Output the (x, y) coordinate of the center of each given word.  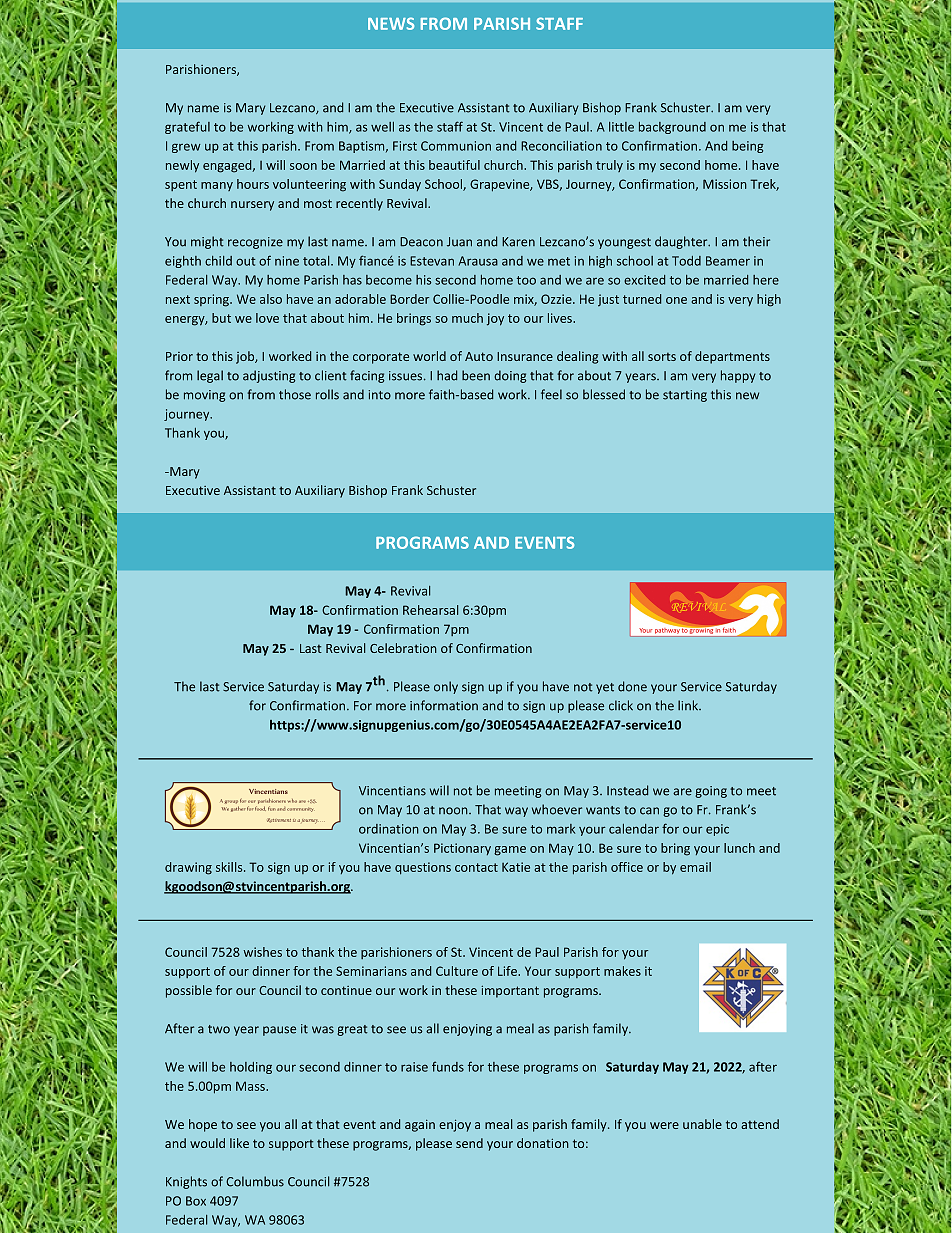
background (672, 128)
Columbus (255, 1181)
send (469, 1143)
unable (702, 1124)
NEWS (391, 23)
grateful (187, 127)
